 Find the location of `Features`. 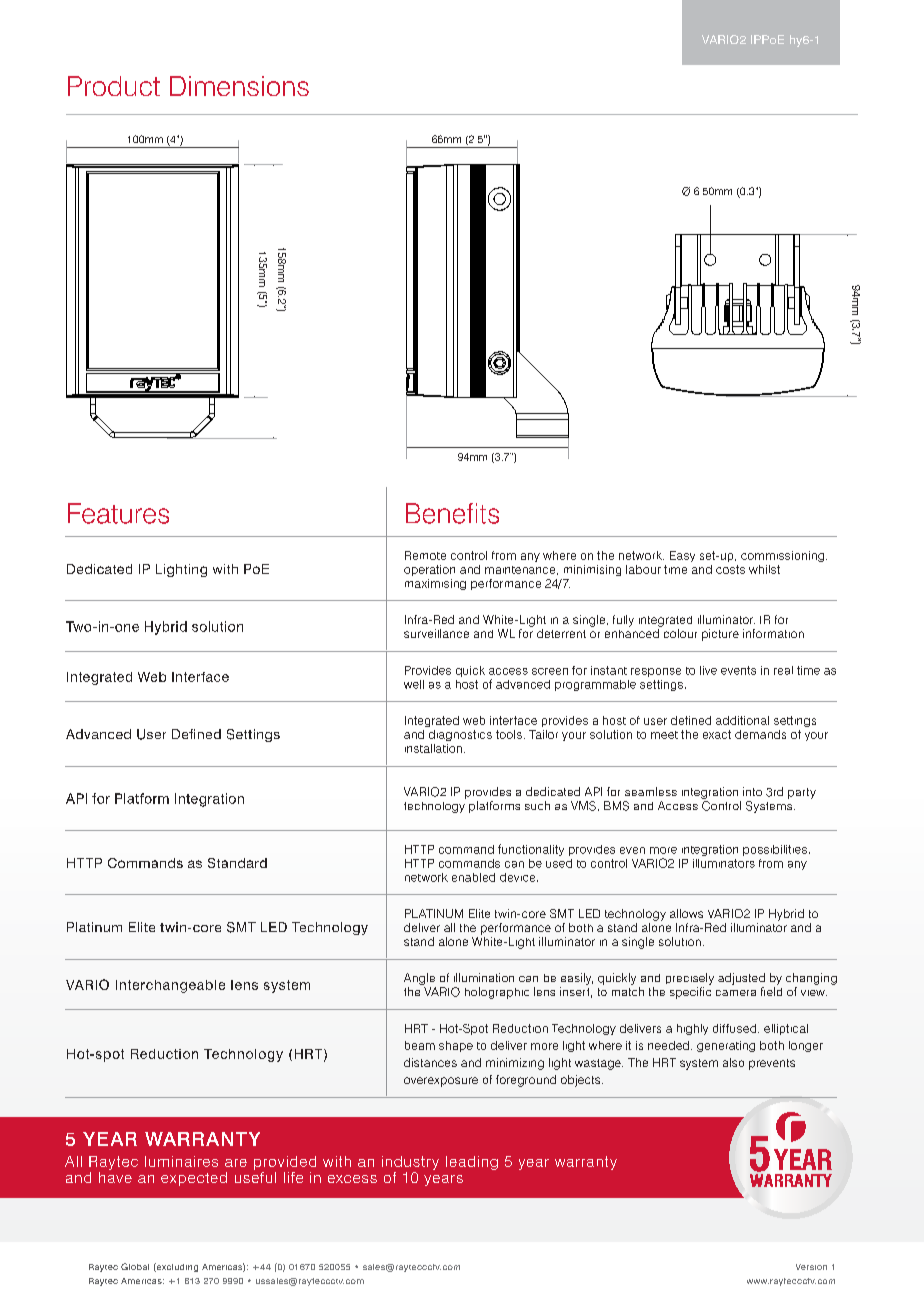

Features is located at coordinates (118, 513).
